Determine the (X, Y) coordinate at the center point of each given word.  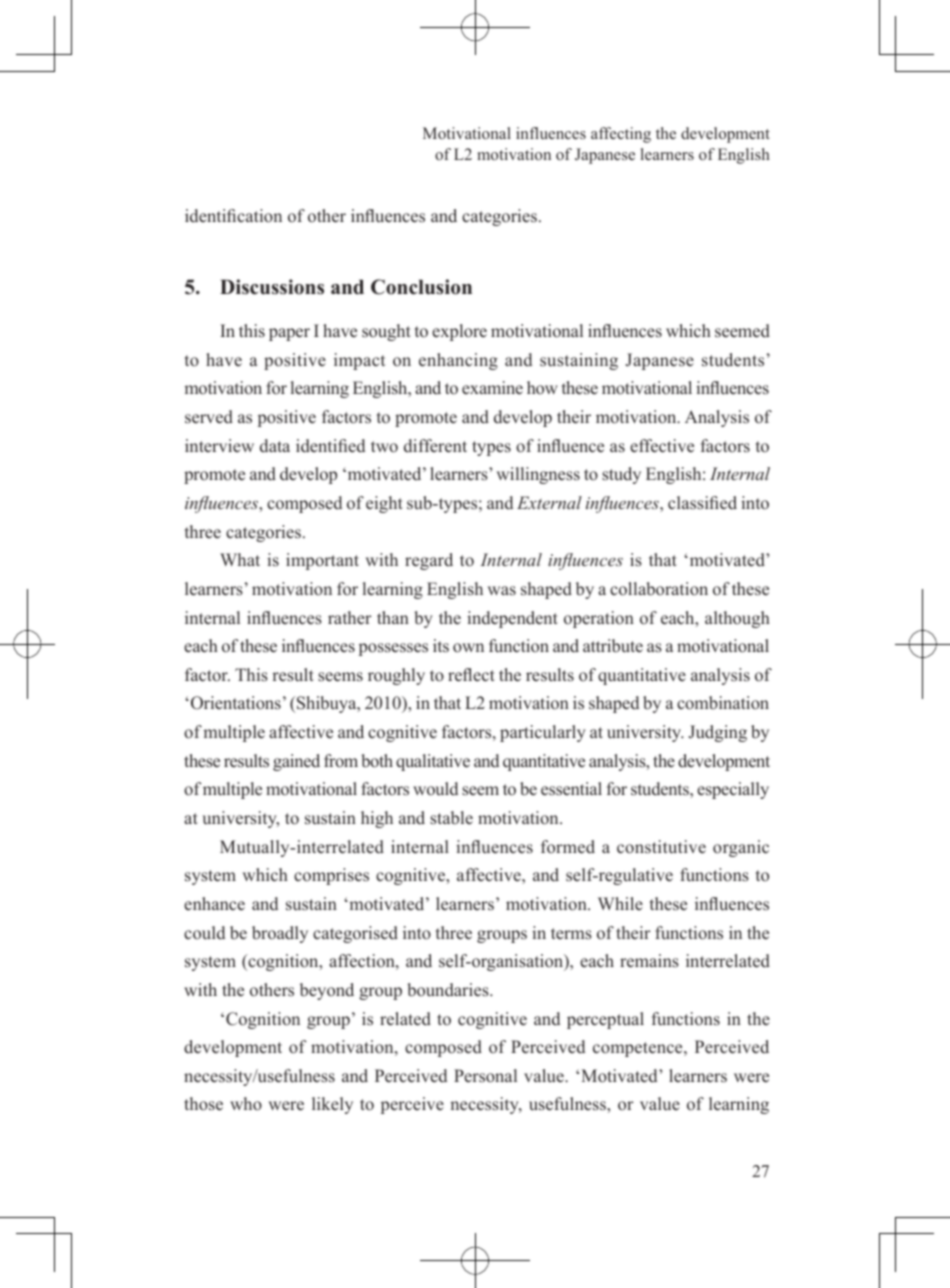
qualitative (433, 762)
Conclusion (421, 287)
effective (662, 446)
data (275, 446)
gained (296, 762)
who (246, 1104)
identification (233, 216)
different (435, 446)
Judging (718, 733)
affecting (621, 135)
